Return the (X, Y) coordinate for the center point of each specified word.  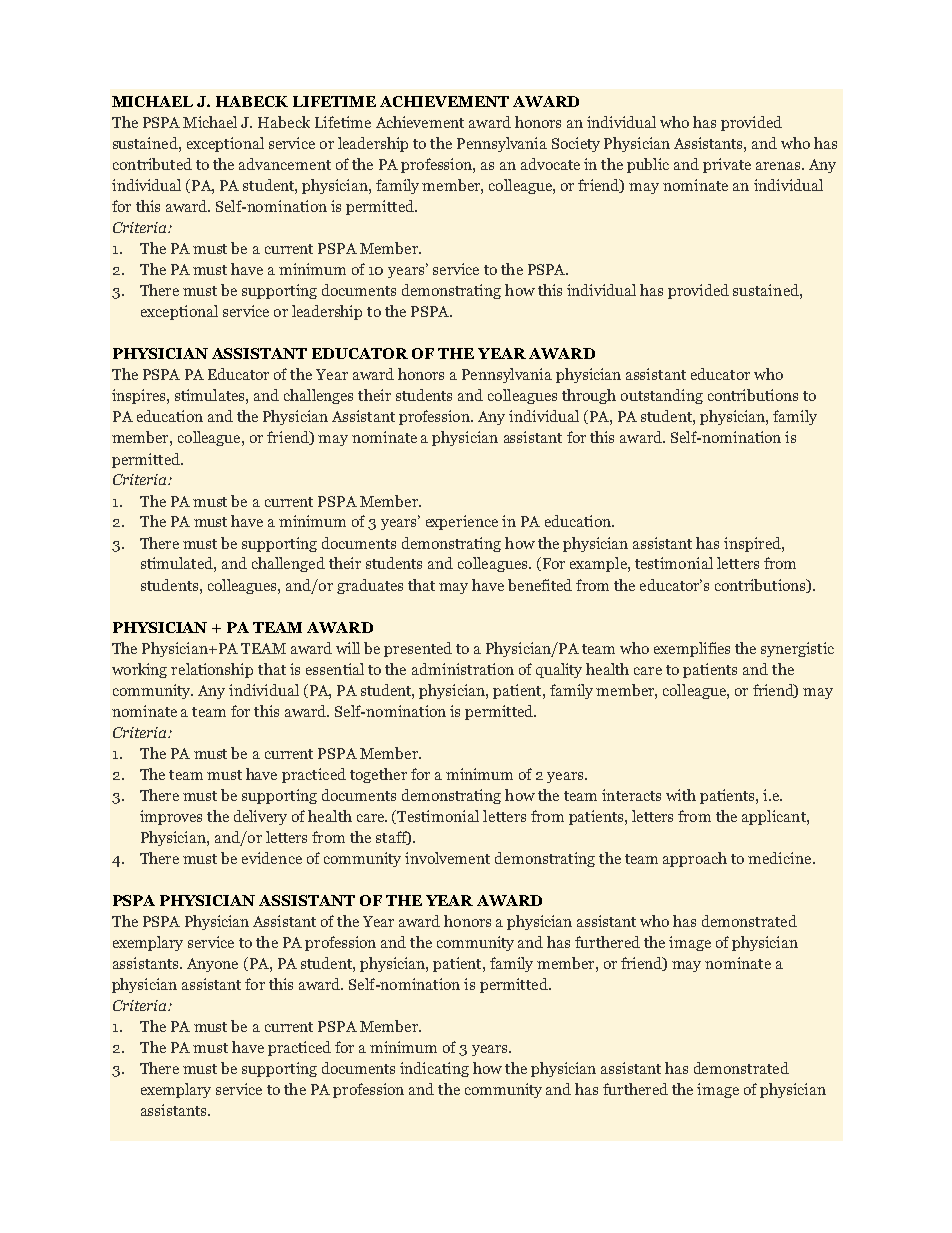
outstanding (662, 396)
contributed (152, 164)
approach (695, 859)
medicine (781, 858)
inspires (140, 396)
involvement (447, 858)
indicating (434, 1069)
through (589, 396)
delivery (260, 817)
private (727, 165)
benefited (540, 585)
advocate (550, 164)
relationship (212, 670)
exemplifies (692, 649)
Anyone (212, 965)
